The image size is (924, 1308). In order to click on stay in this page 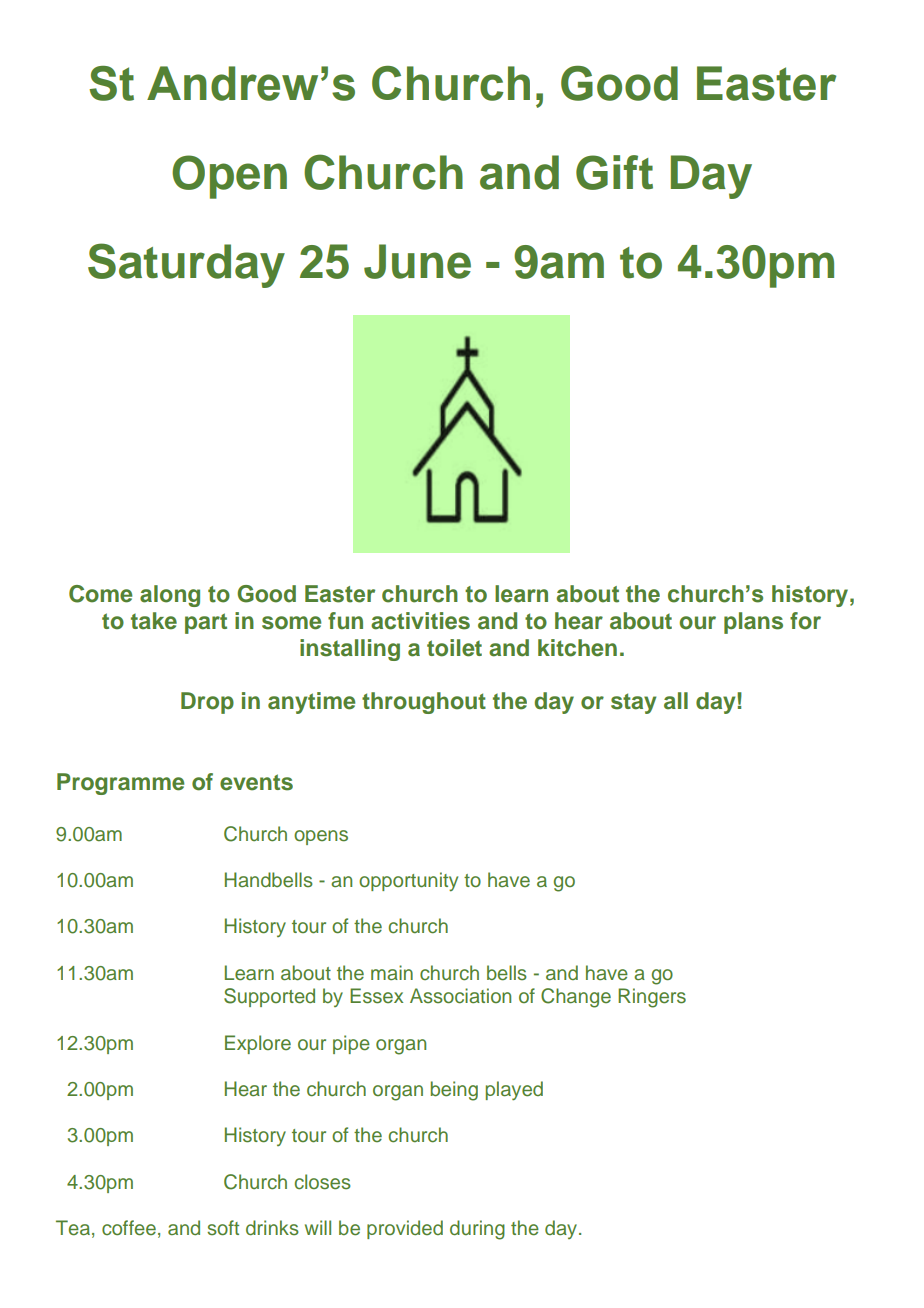, I will do `click(633, 703)`.
